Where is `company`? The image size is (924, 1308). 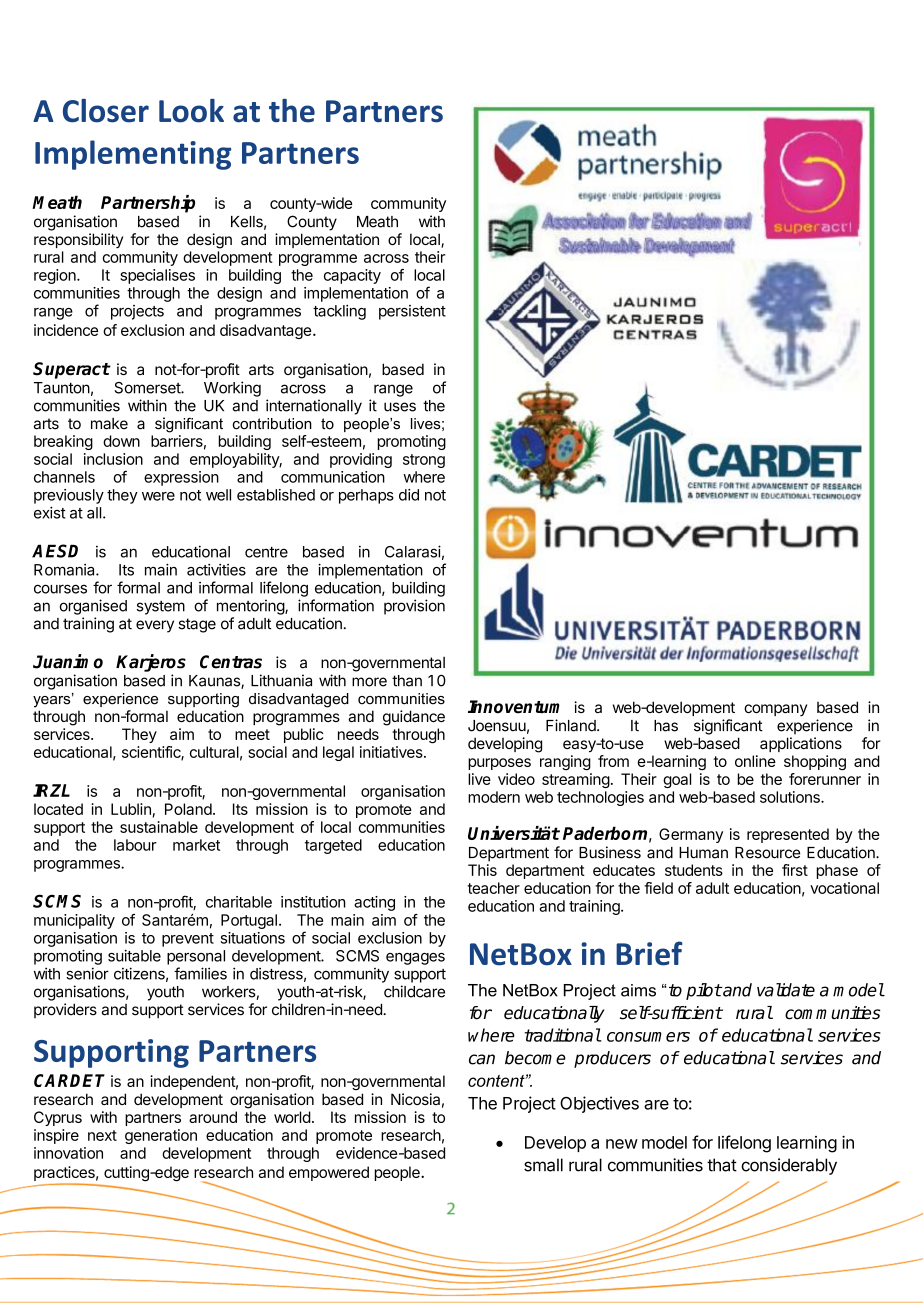
company is located at coordinates (775, 710).
